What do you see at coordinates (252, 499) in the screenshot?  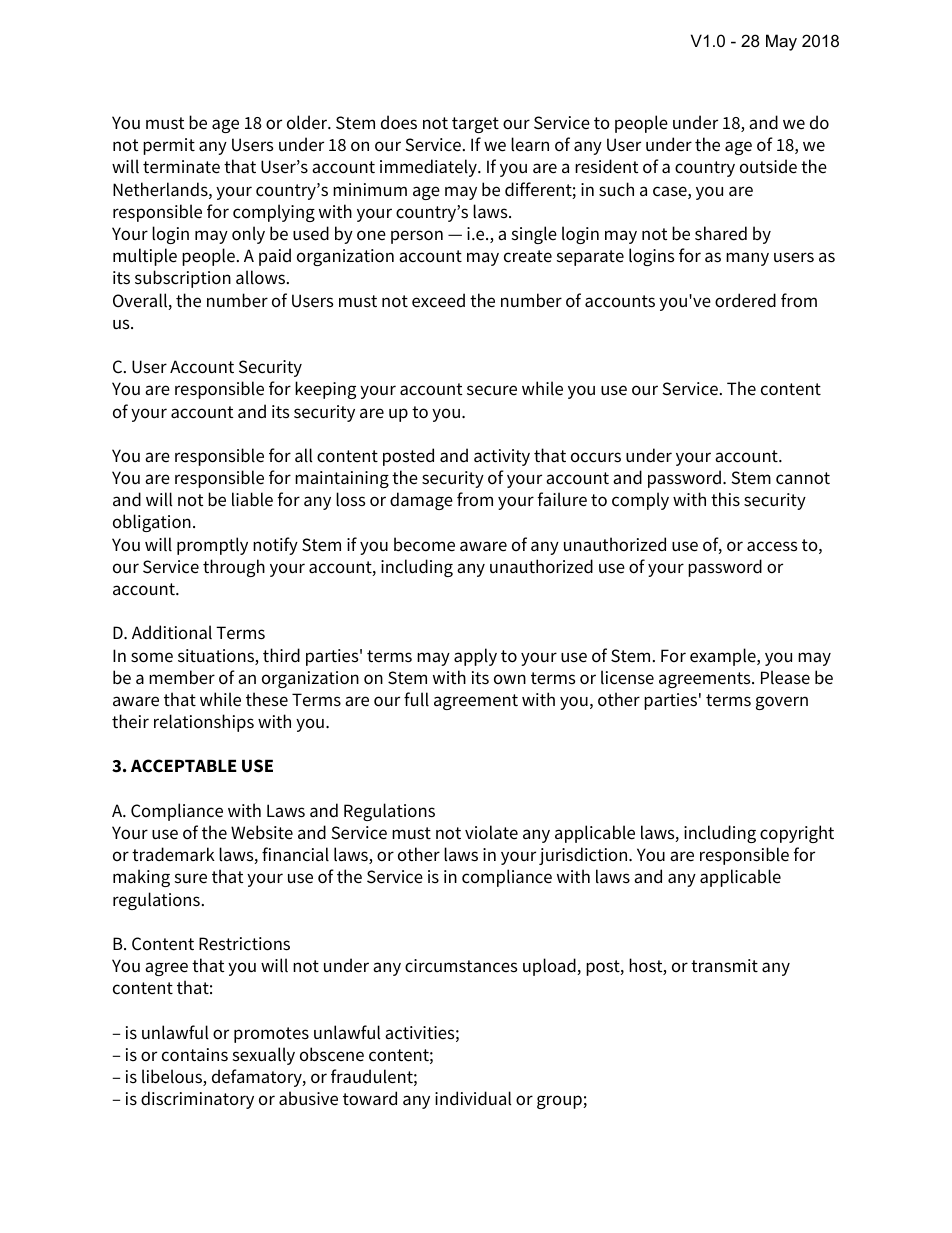 I see `liable` at bounding box center [252, 499].
